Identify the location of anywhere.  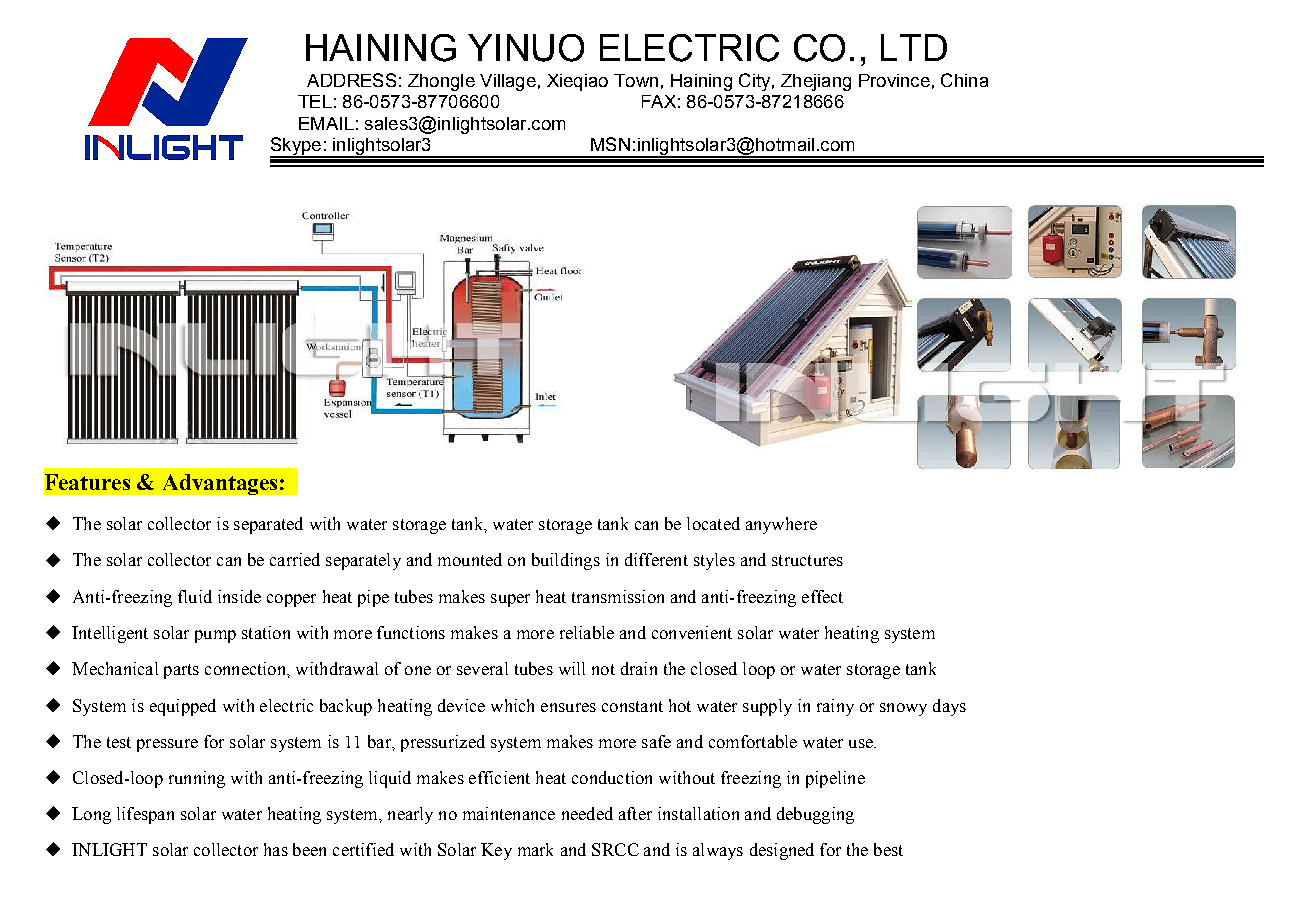
(781, 525).
